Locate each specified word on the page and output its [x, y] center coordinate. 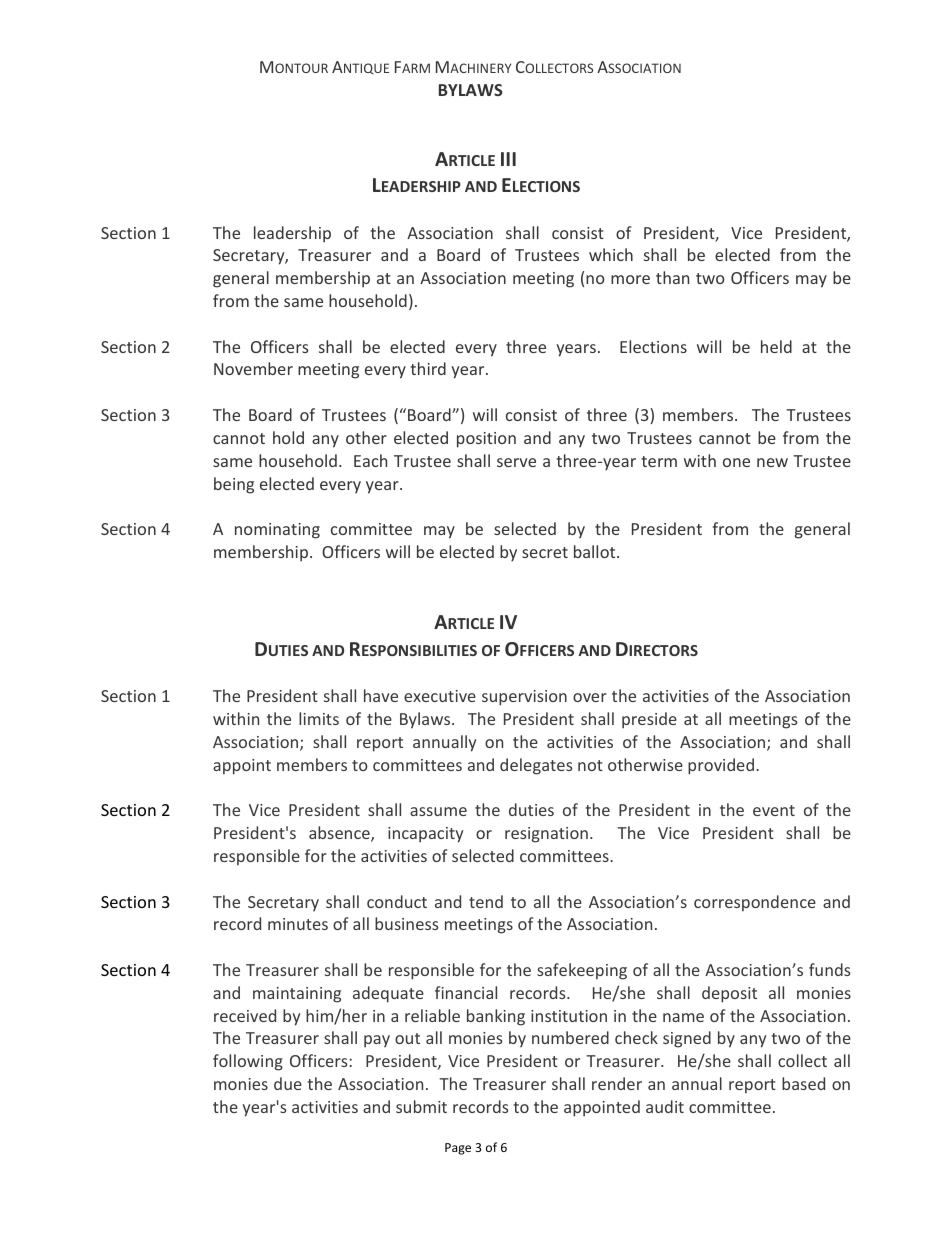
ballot [596, 551]
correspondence [755, 903]
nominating [277, 531]
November [253, 368]
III [508, 159]
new [772, 462]
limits [319, 718]
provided [721, 766]
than [672, 277]
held [776, 346]
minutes [298, 924]
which [611, 254]
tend [486, 901]
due [288, 1083]
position [486, 440]
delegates [536, 766]
